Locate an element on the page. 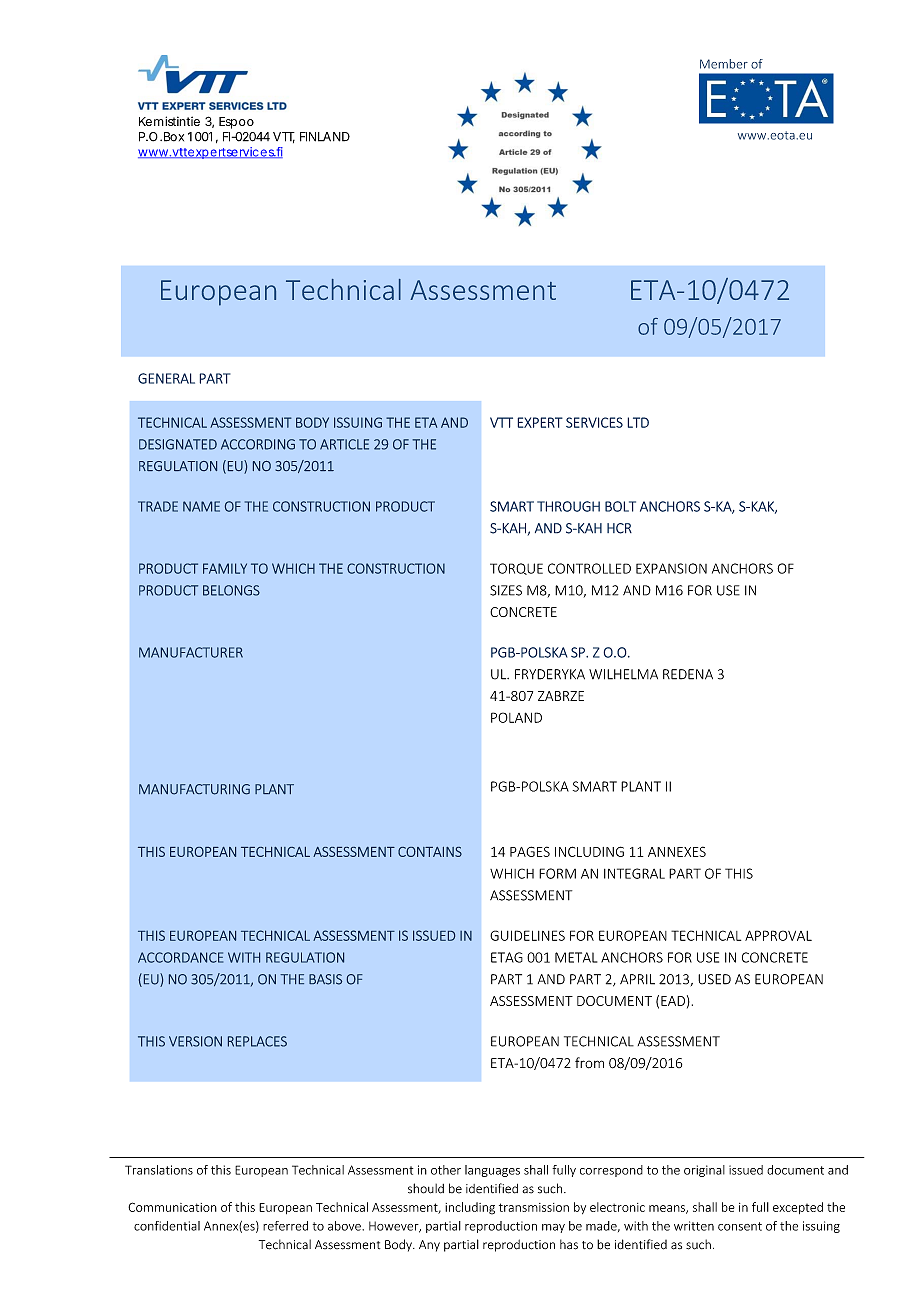 This page has width=924, height=1308. GENERAL is located at coordinates (166, 378).
